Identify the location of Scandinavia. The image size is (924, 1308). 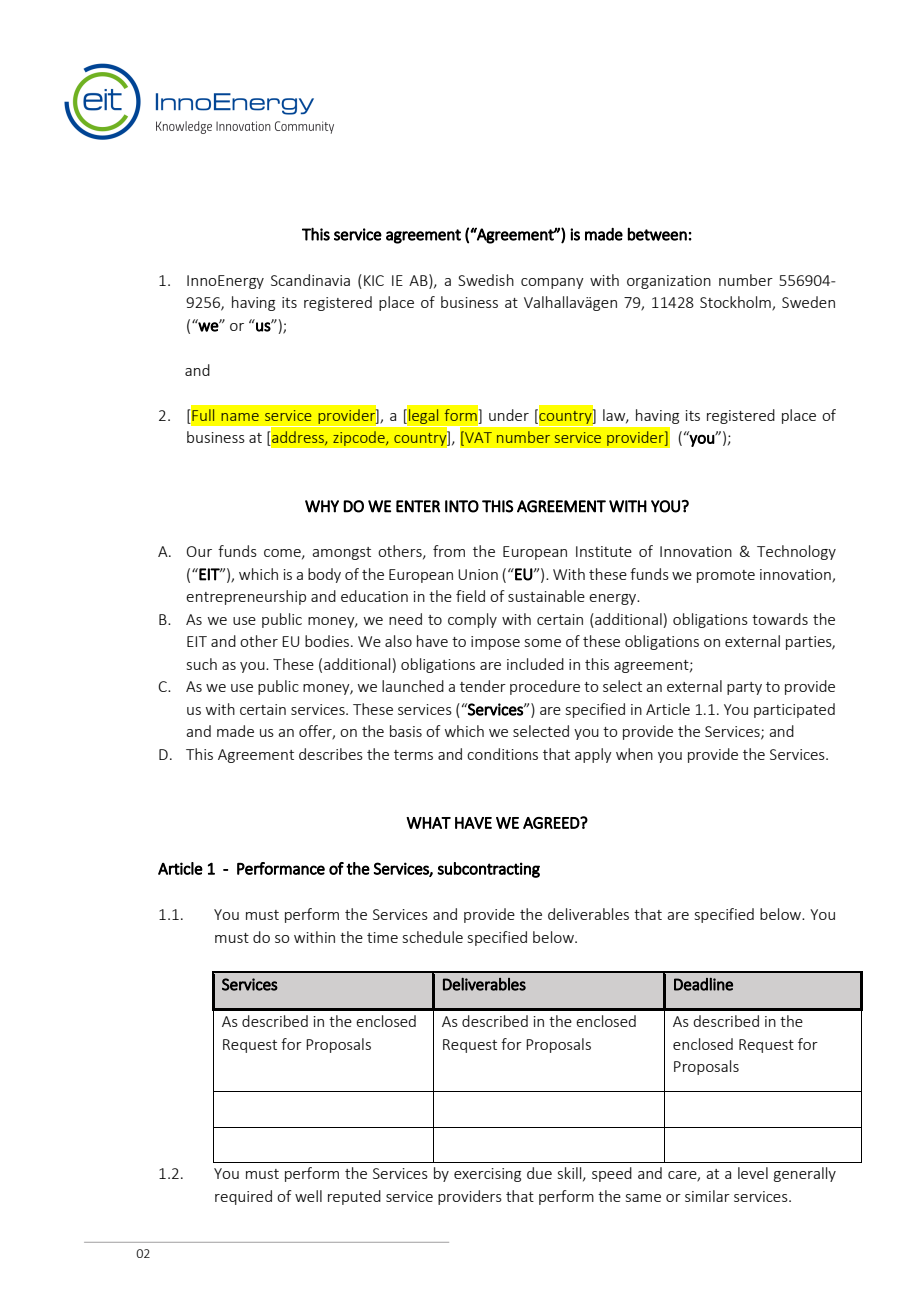
(310, 280).
